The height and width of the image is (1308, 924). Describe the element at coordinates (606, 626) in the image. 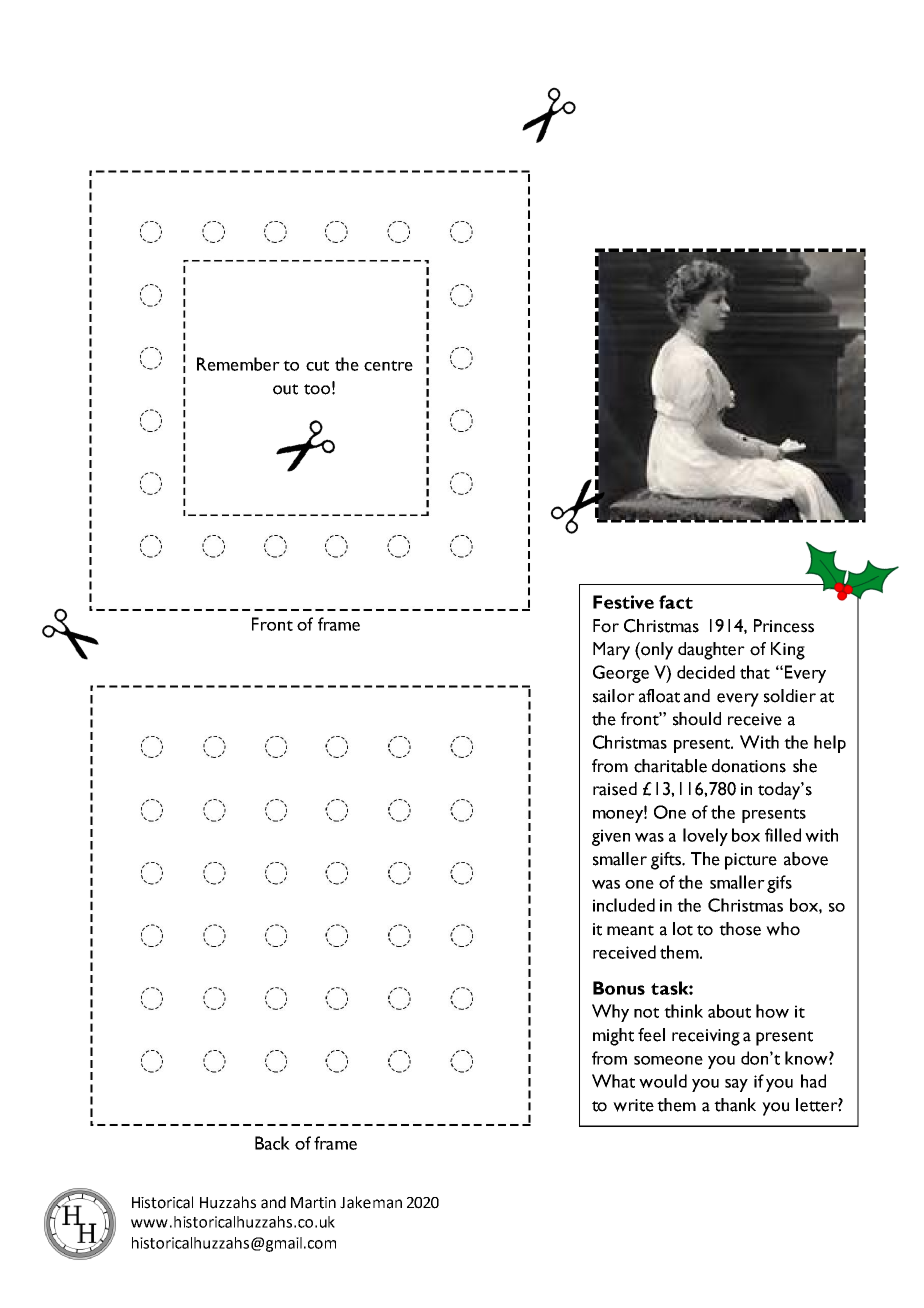

I see `For` at that location.
